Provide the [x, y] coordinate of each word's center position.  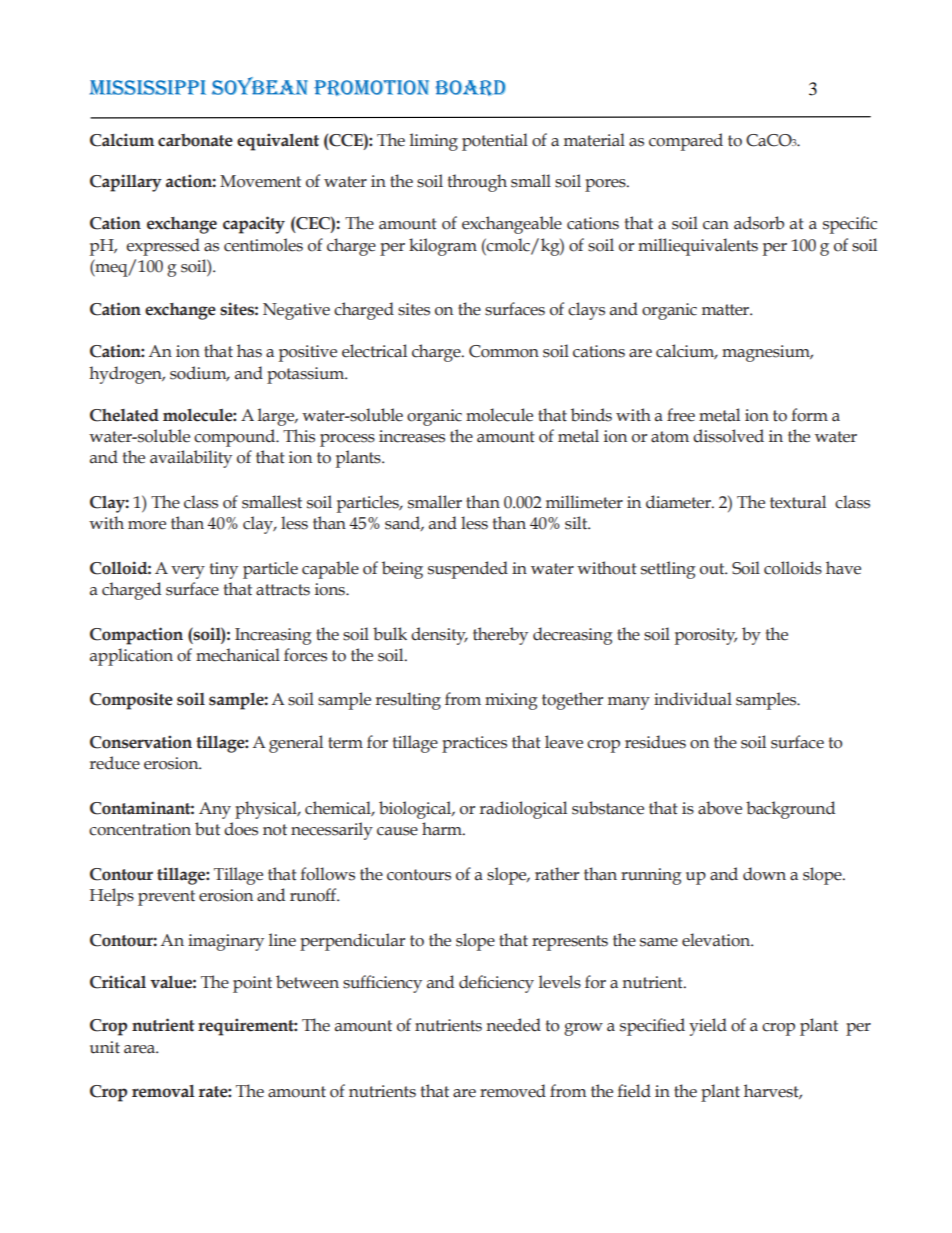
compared [686, 142]
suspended [468, 570]
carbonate [195, 140]
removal [163, 1091]
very [188, 572]
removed [513, 1091]
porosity [706, 636]
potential [495, 142]
